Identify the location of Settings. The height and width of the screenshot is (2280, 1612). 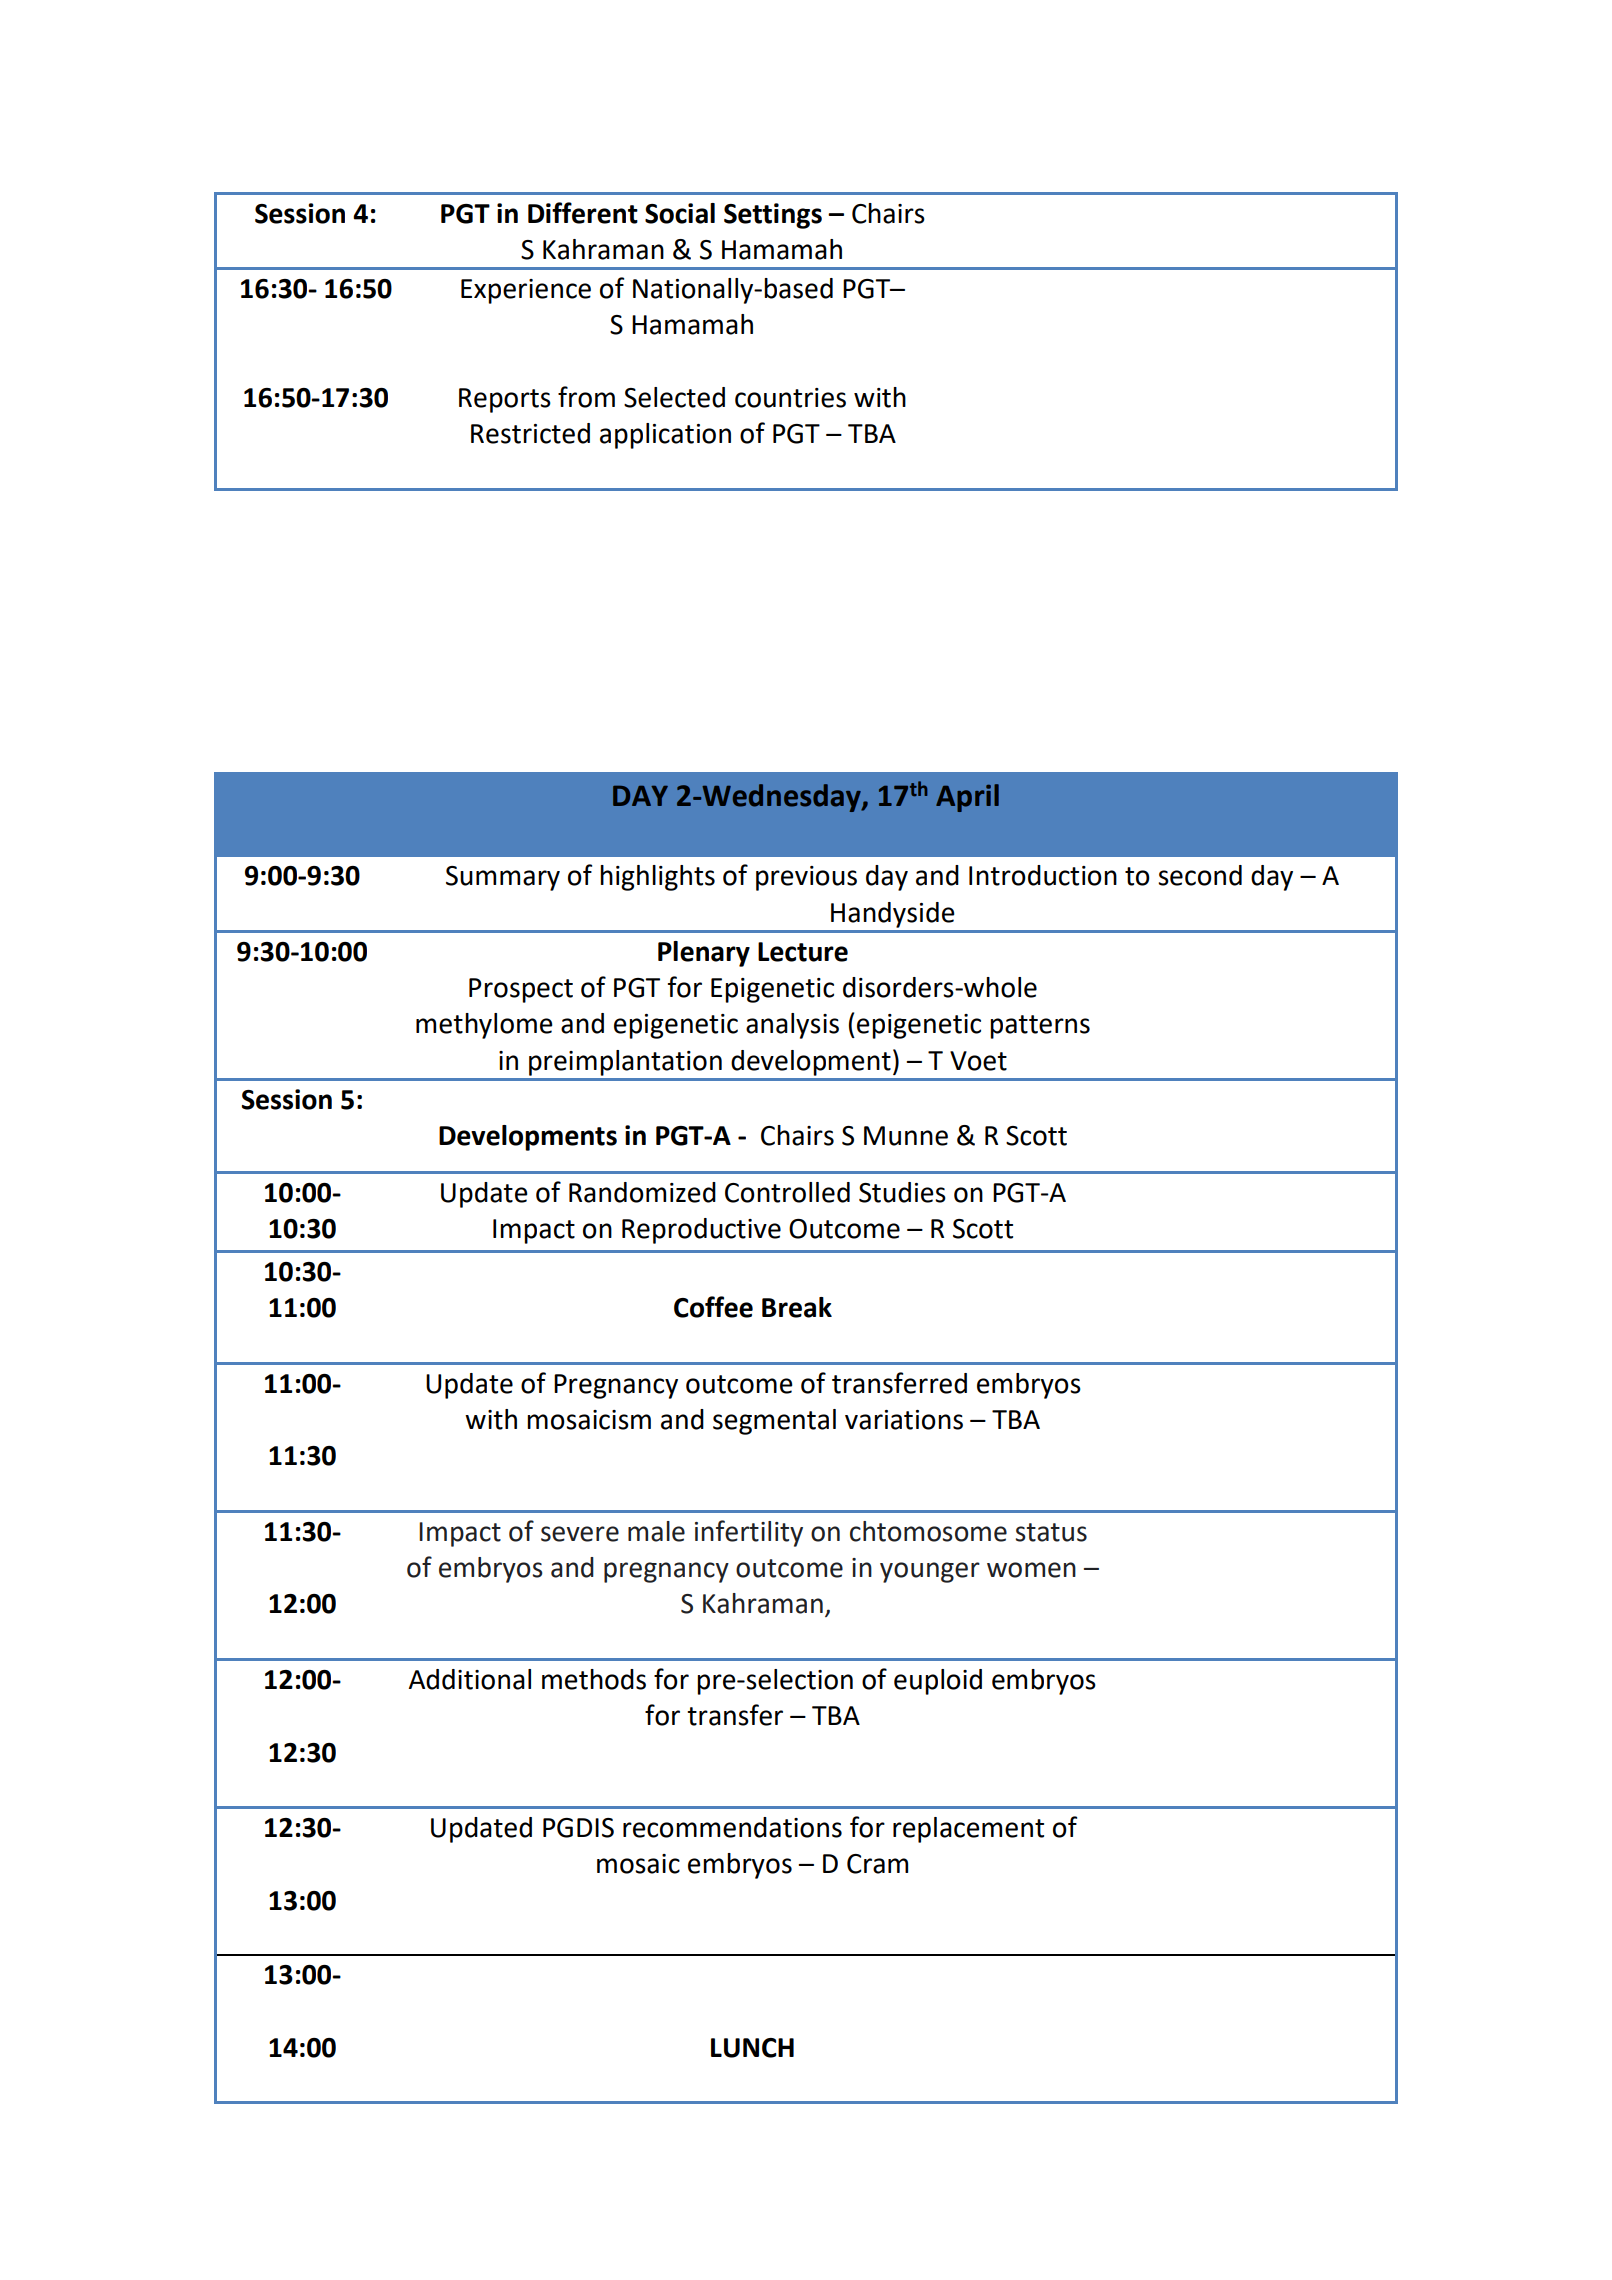
(773, 216).
